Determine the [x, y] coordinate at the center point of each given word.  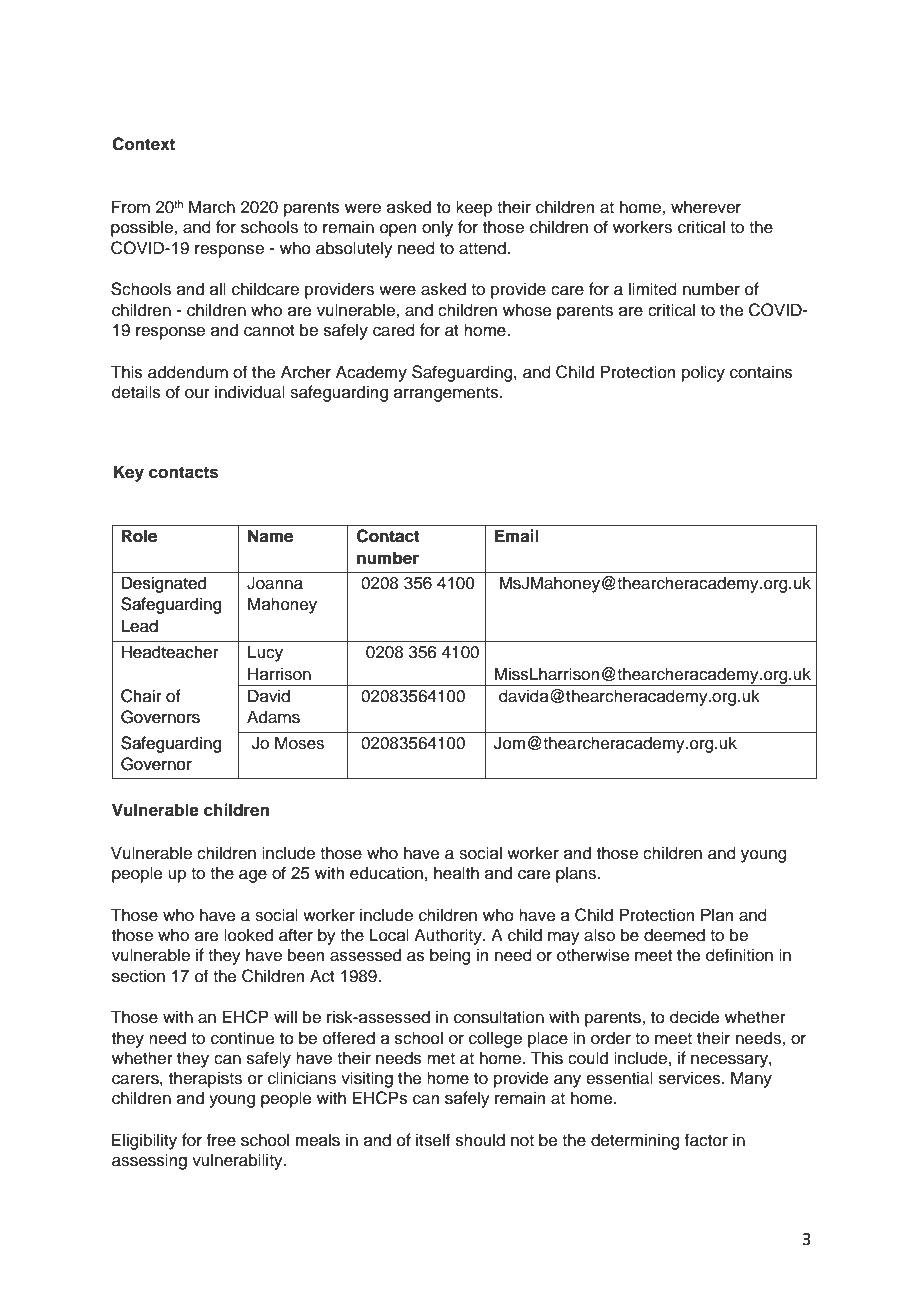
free [221, 1140]
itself [433, 1140]
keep [474, 208]
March [212, 207]
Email [517, 535]
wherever [706, 207]
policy [703, 373]
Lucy [265, 653]
